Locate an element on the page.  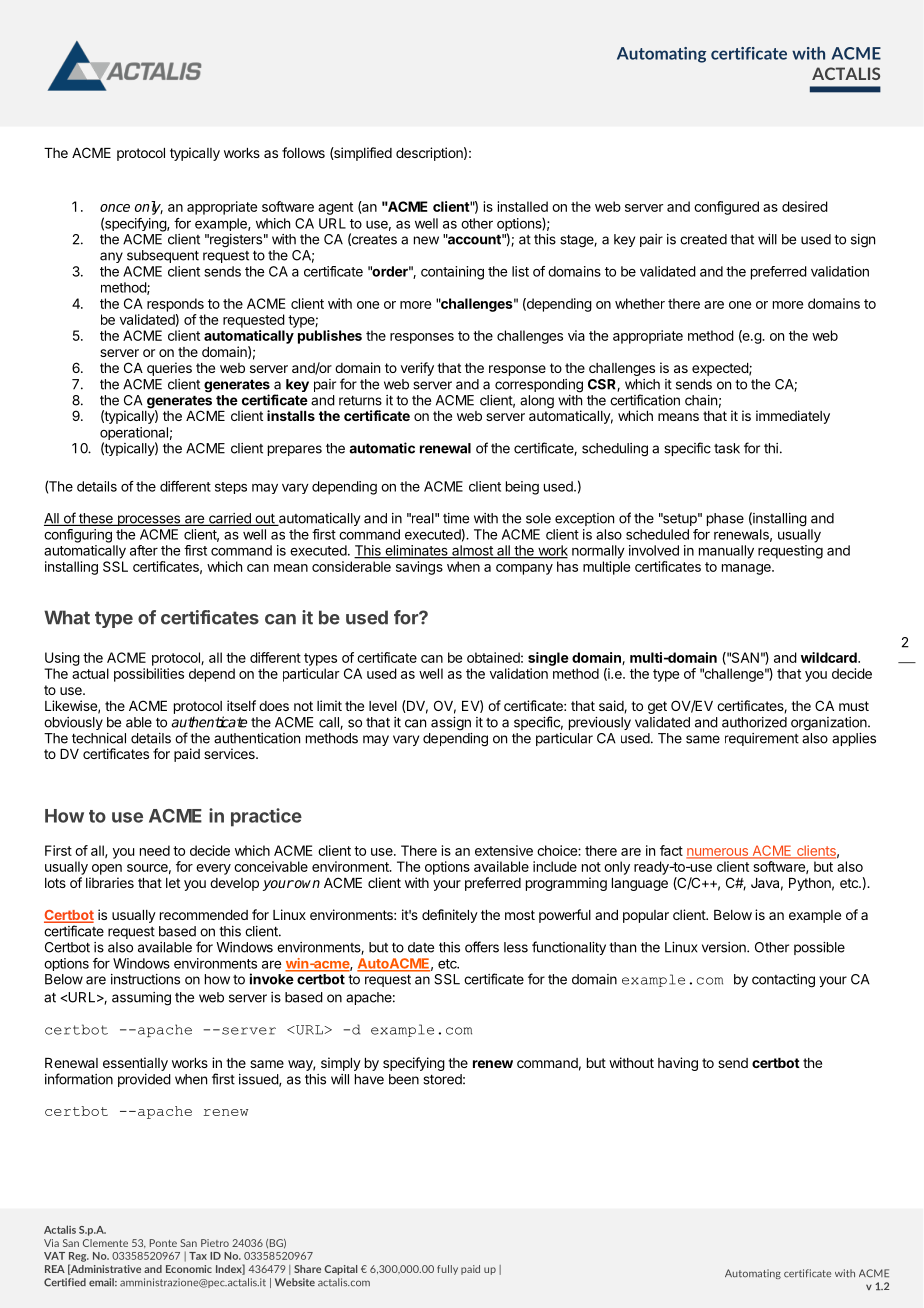
Ponte is located at coordinates (163, 1243).
